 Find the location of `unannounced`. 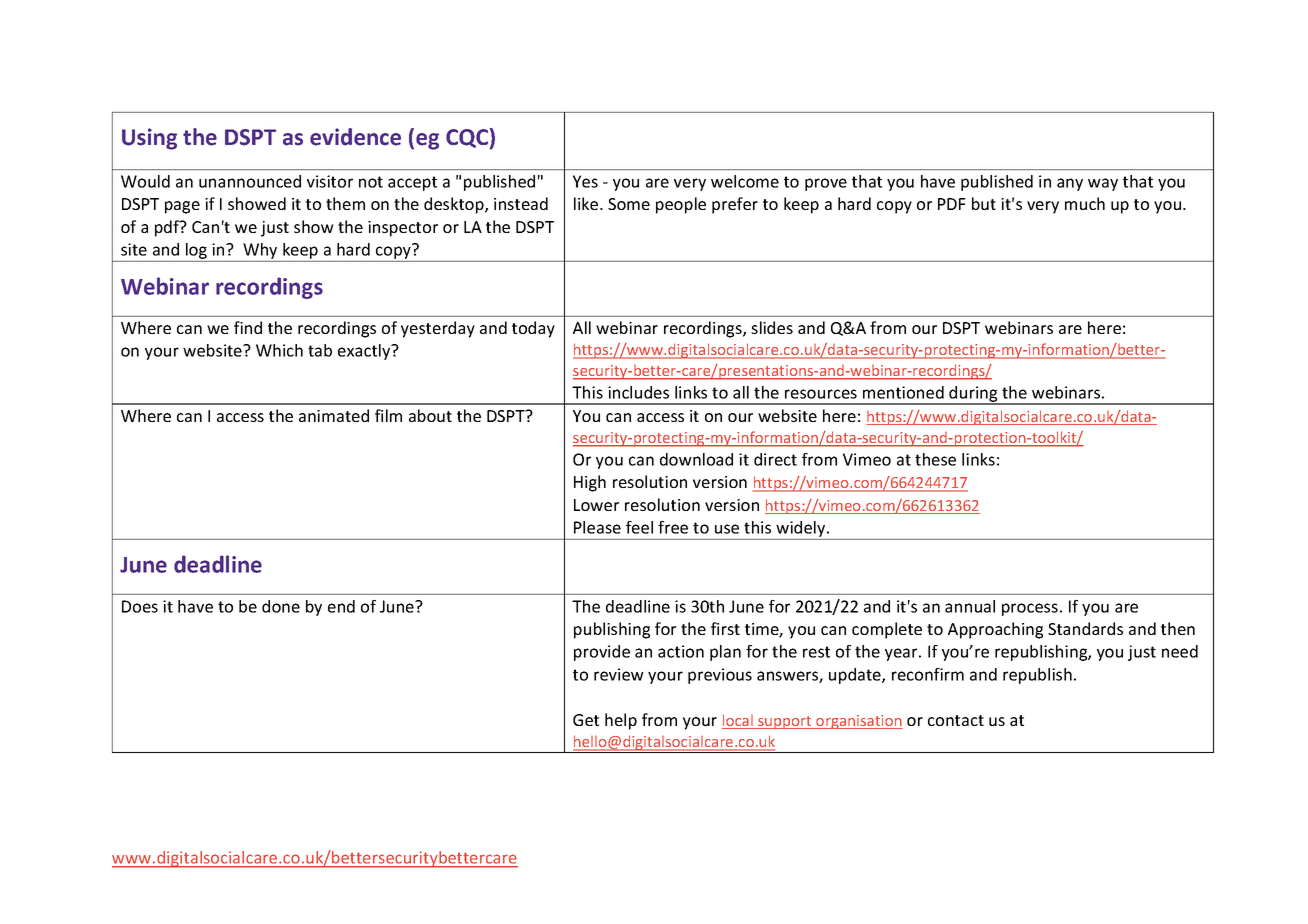

unannounced is located at coordinates (250, 181).
